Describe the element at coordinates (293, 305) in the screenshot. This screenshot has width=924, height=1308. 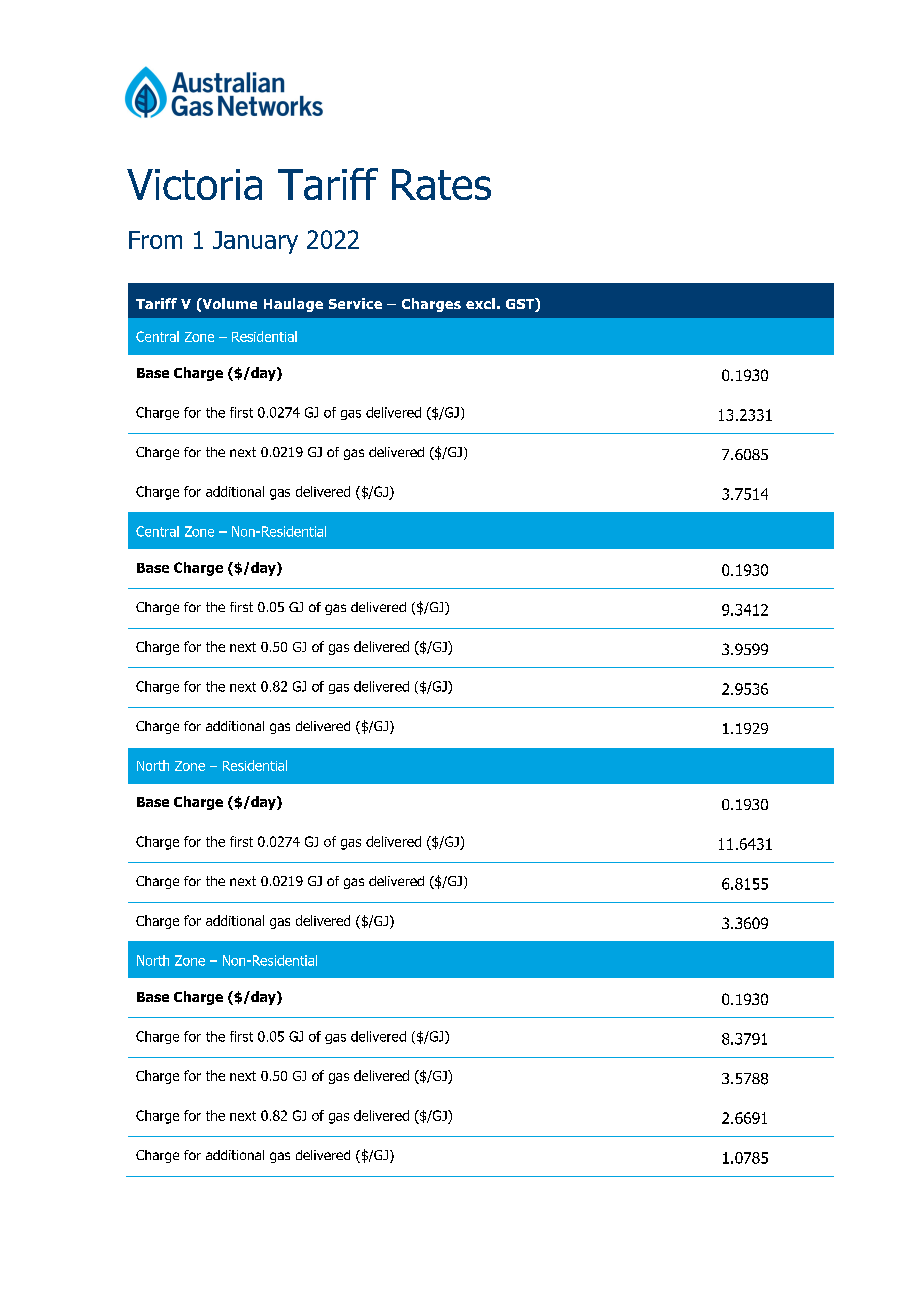
I see `Haulage` at that location.
